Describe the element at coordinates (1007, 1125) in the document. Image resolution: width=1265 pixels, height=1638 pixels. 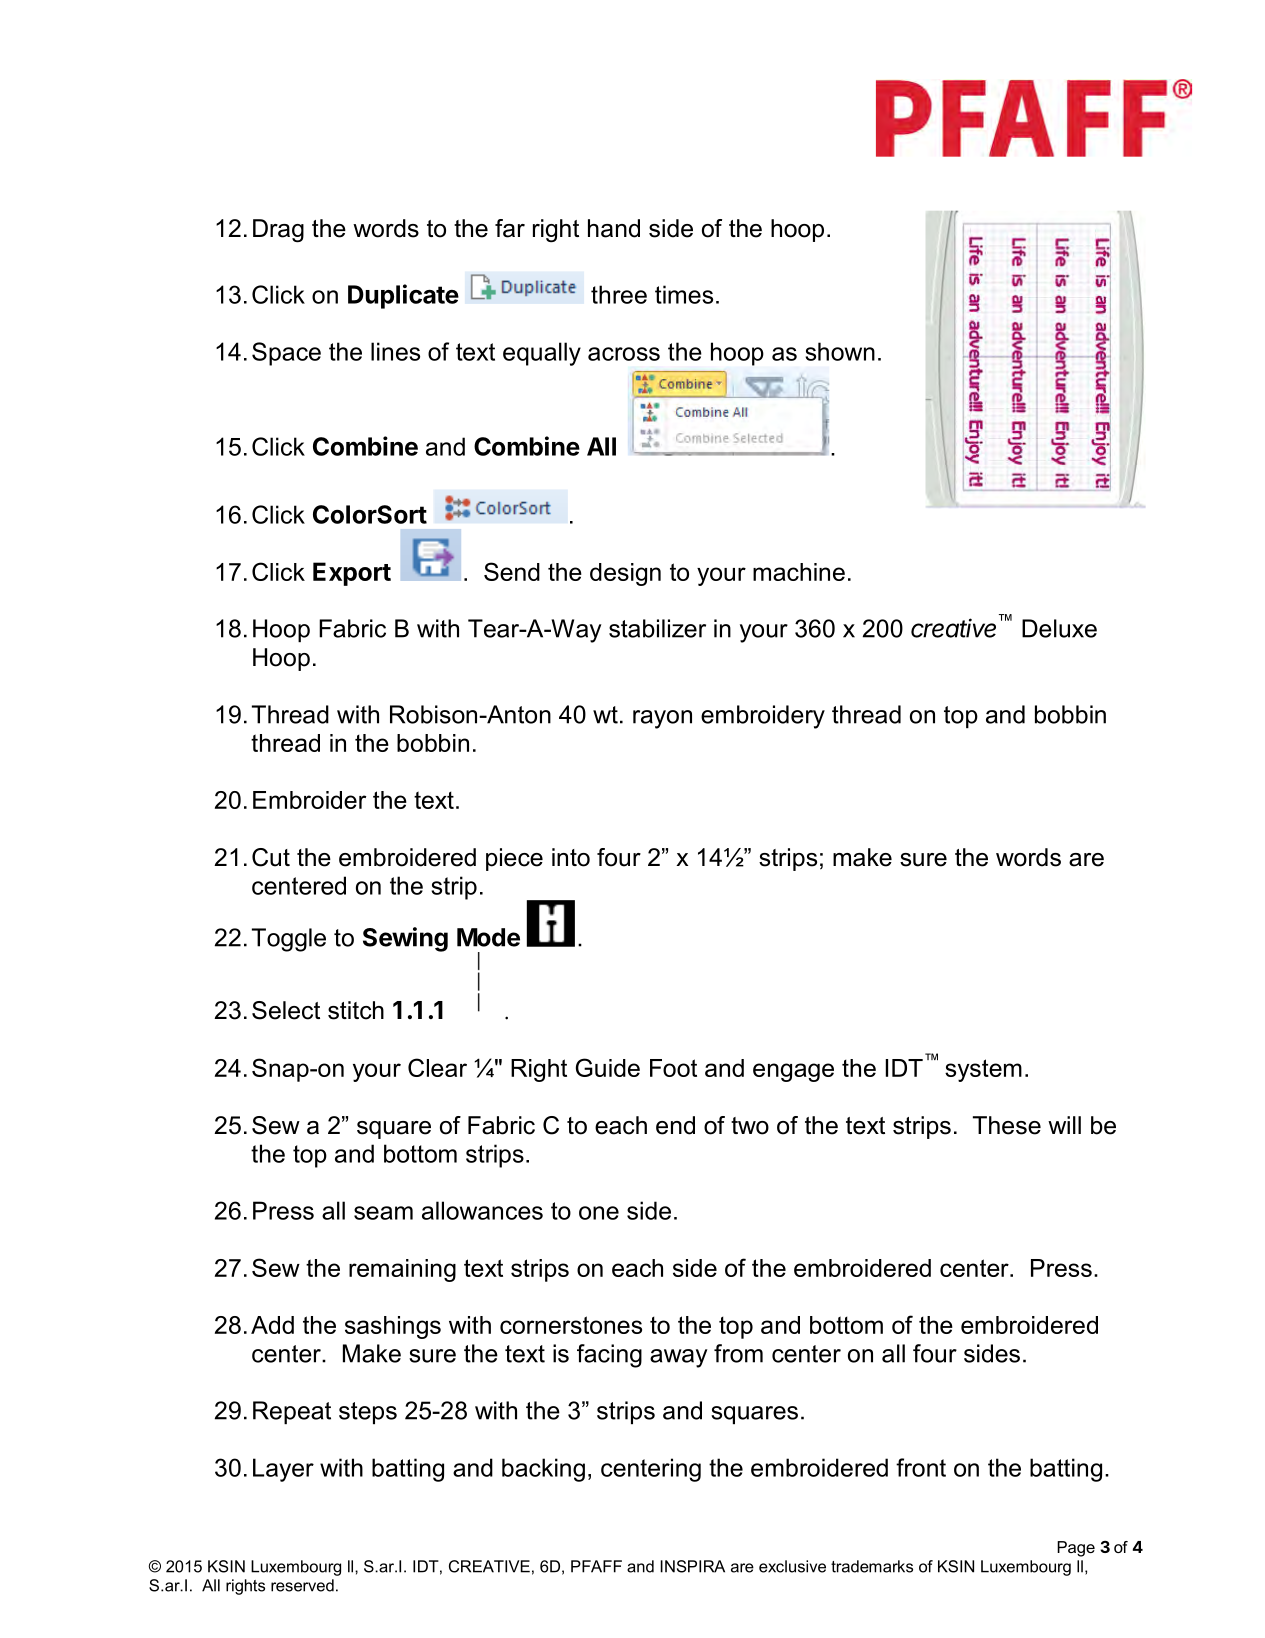
I see `These` at that location.
